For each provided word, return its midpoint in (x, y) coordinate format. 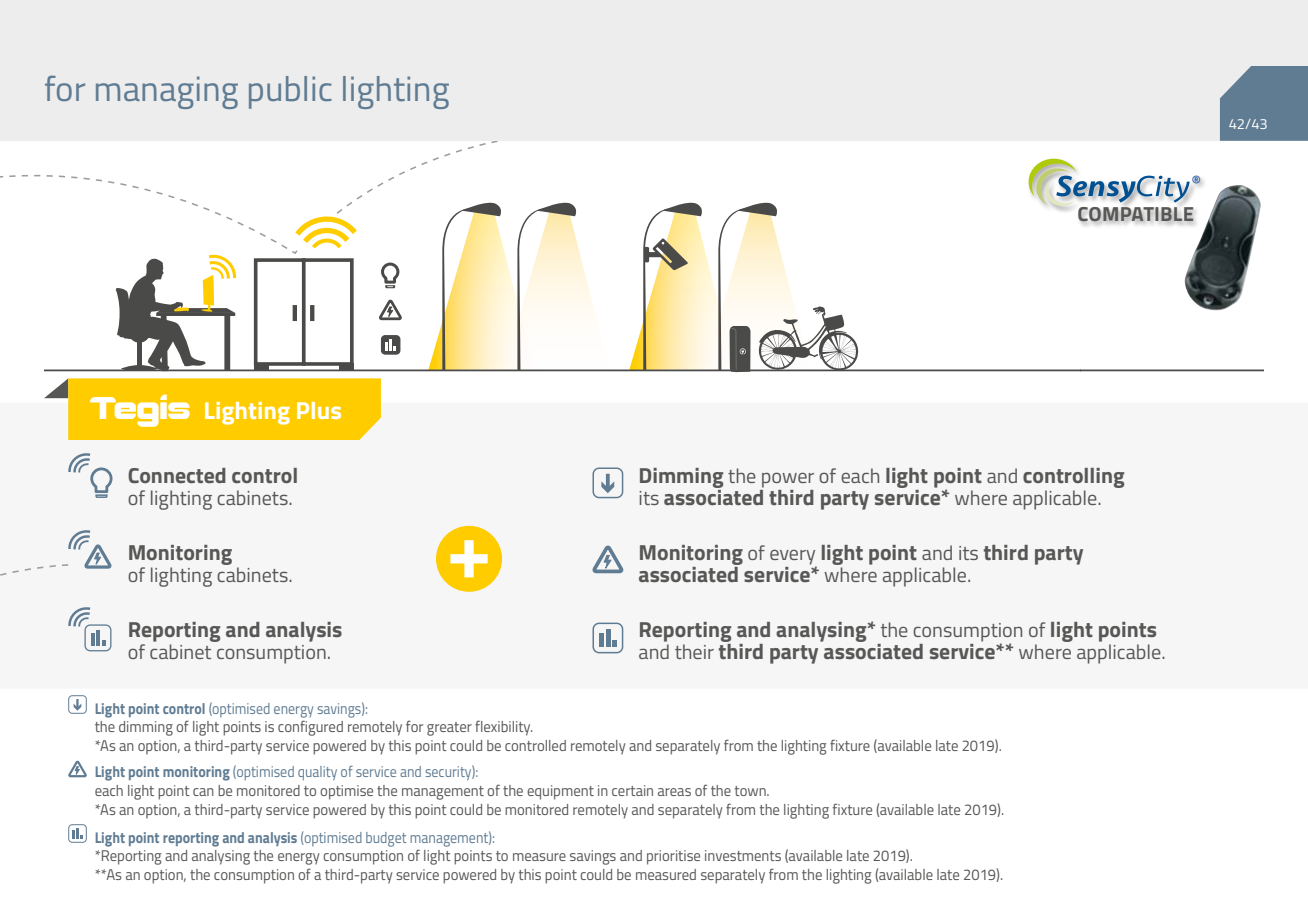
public (290, 92)
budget (386, 839)
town (751, 791)
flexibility (504, 728)
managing (167, 92)
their (694, 651)
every (793, 558)
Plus (319, 410)
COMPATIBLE (1136, 214)
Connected (177, 475)
